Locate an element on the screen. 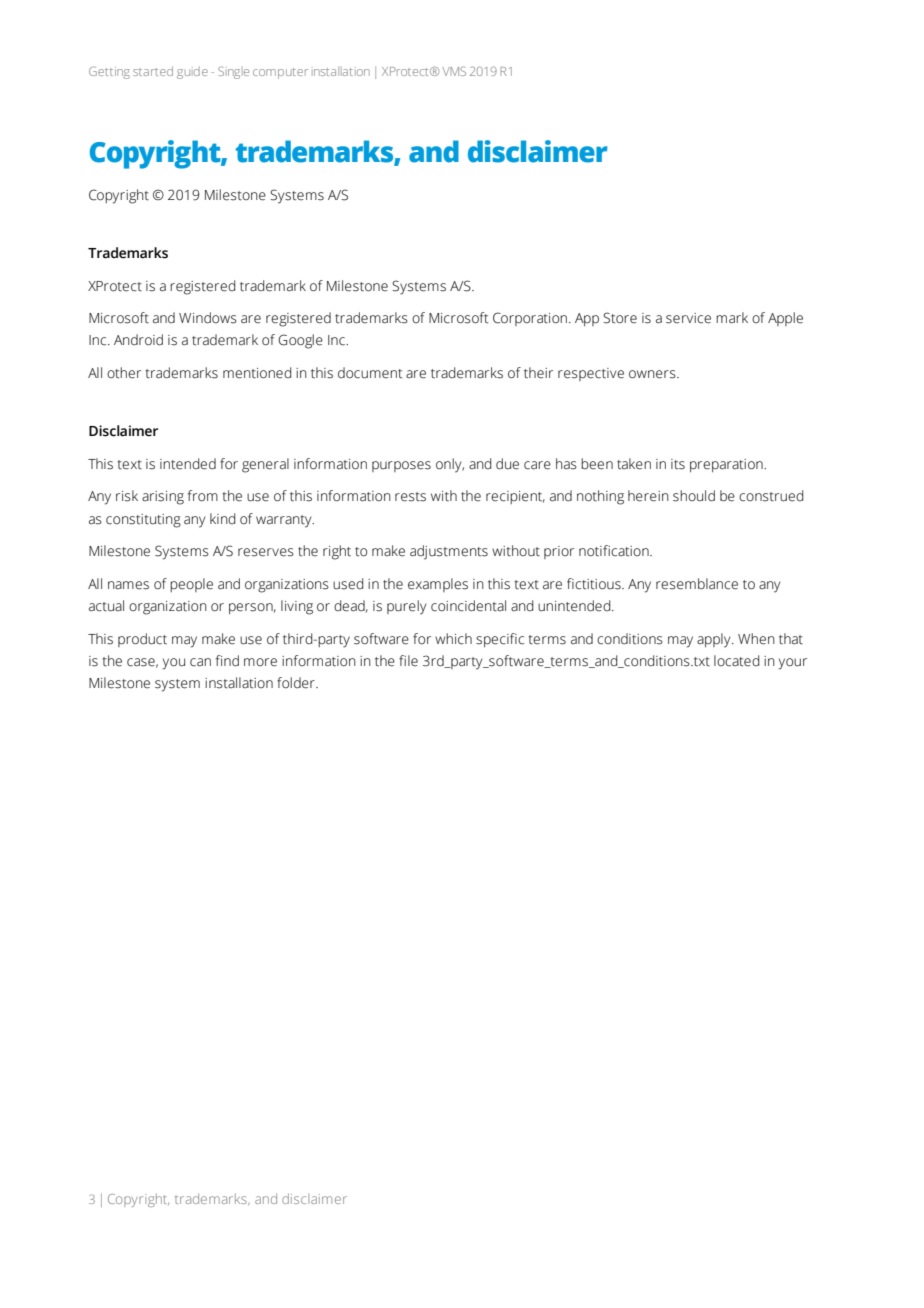  guide is located at coordinates (192, 73).
